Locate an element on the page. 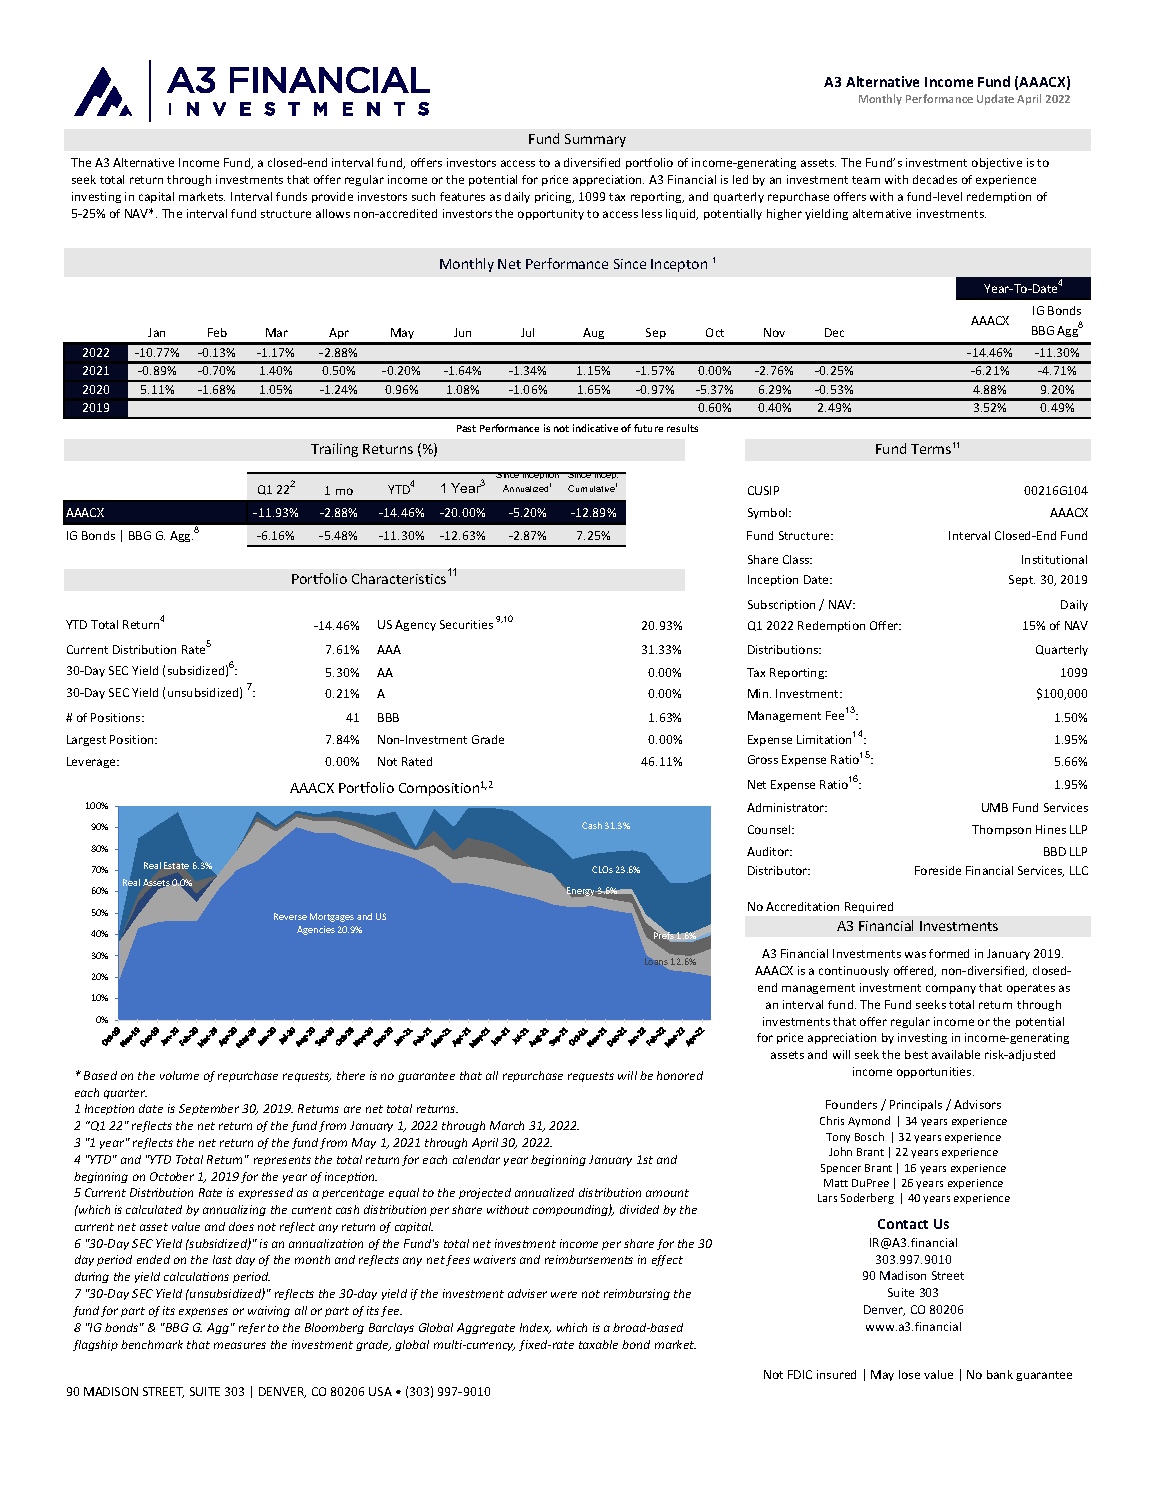  measures is located at coordinates (240, 1345).
